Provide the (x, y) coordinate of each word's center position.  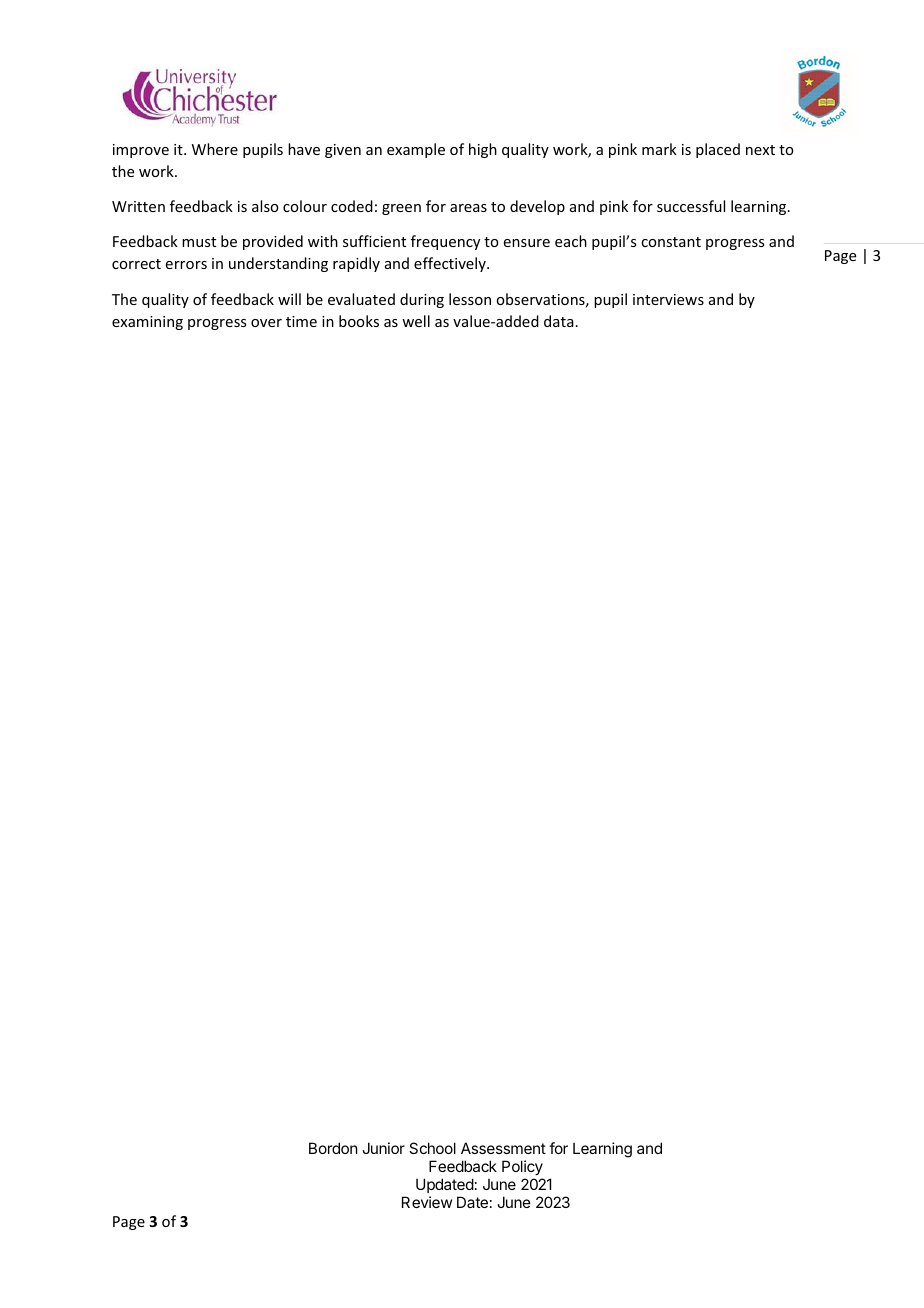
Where (215, 149)
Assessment (503, 1148)
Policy (522, 1167)
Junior (383, 1148)
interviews (668, 299)
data (559, 321)
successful (691, 206)
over (266, 323)
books (359, 321)
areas (468, 208)
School (432, 1148)
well (416, 321)
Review (427, 1202)
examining (147, 323)
